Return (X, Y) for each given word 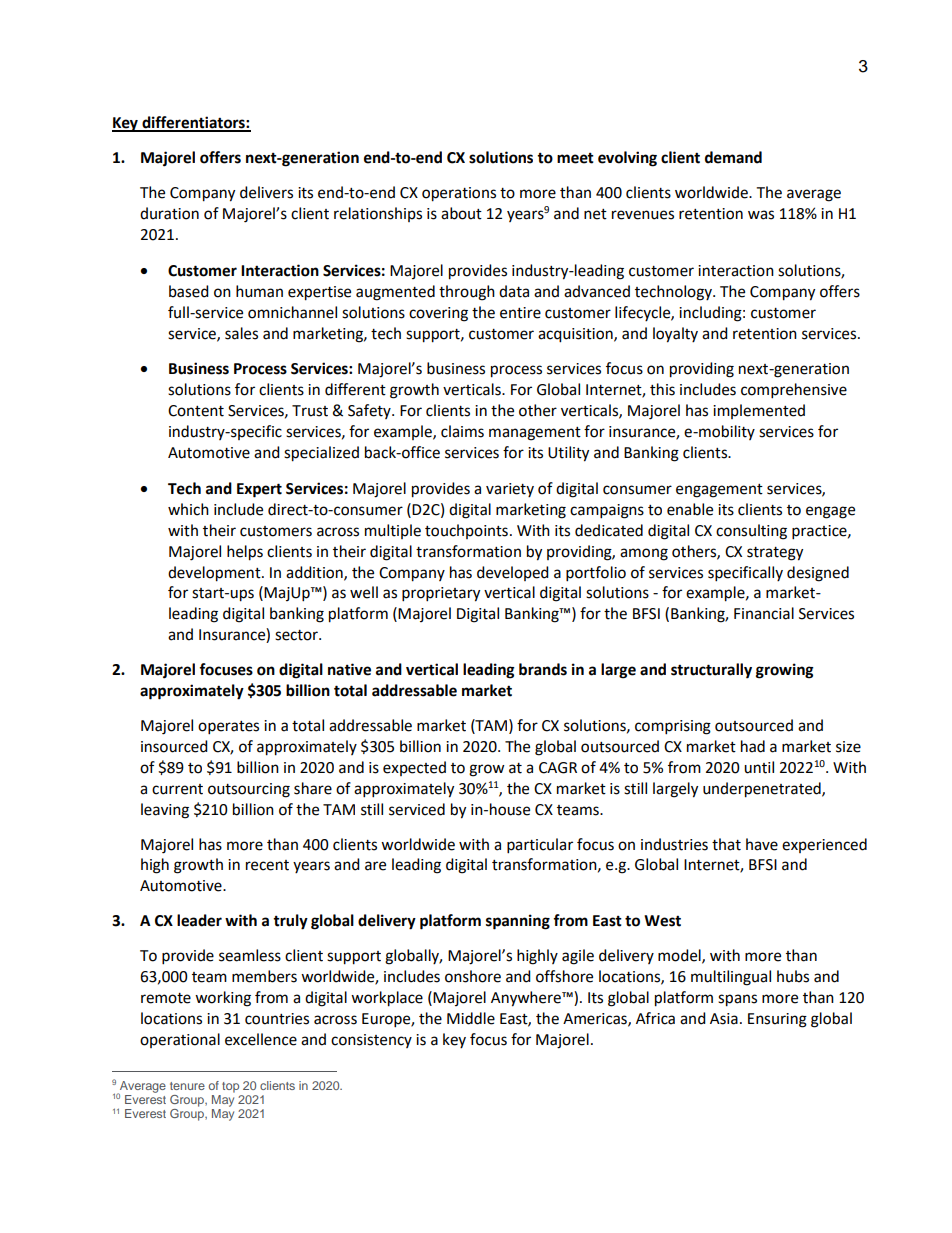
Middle (471, 1018)
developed (513, 573)
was (761, 215)
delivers (266, 192)
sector (297, 635)
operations (459, 194)
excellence (261, 1039)
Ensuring (777, 1020)
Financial (764, 613)
